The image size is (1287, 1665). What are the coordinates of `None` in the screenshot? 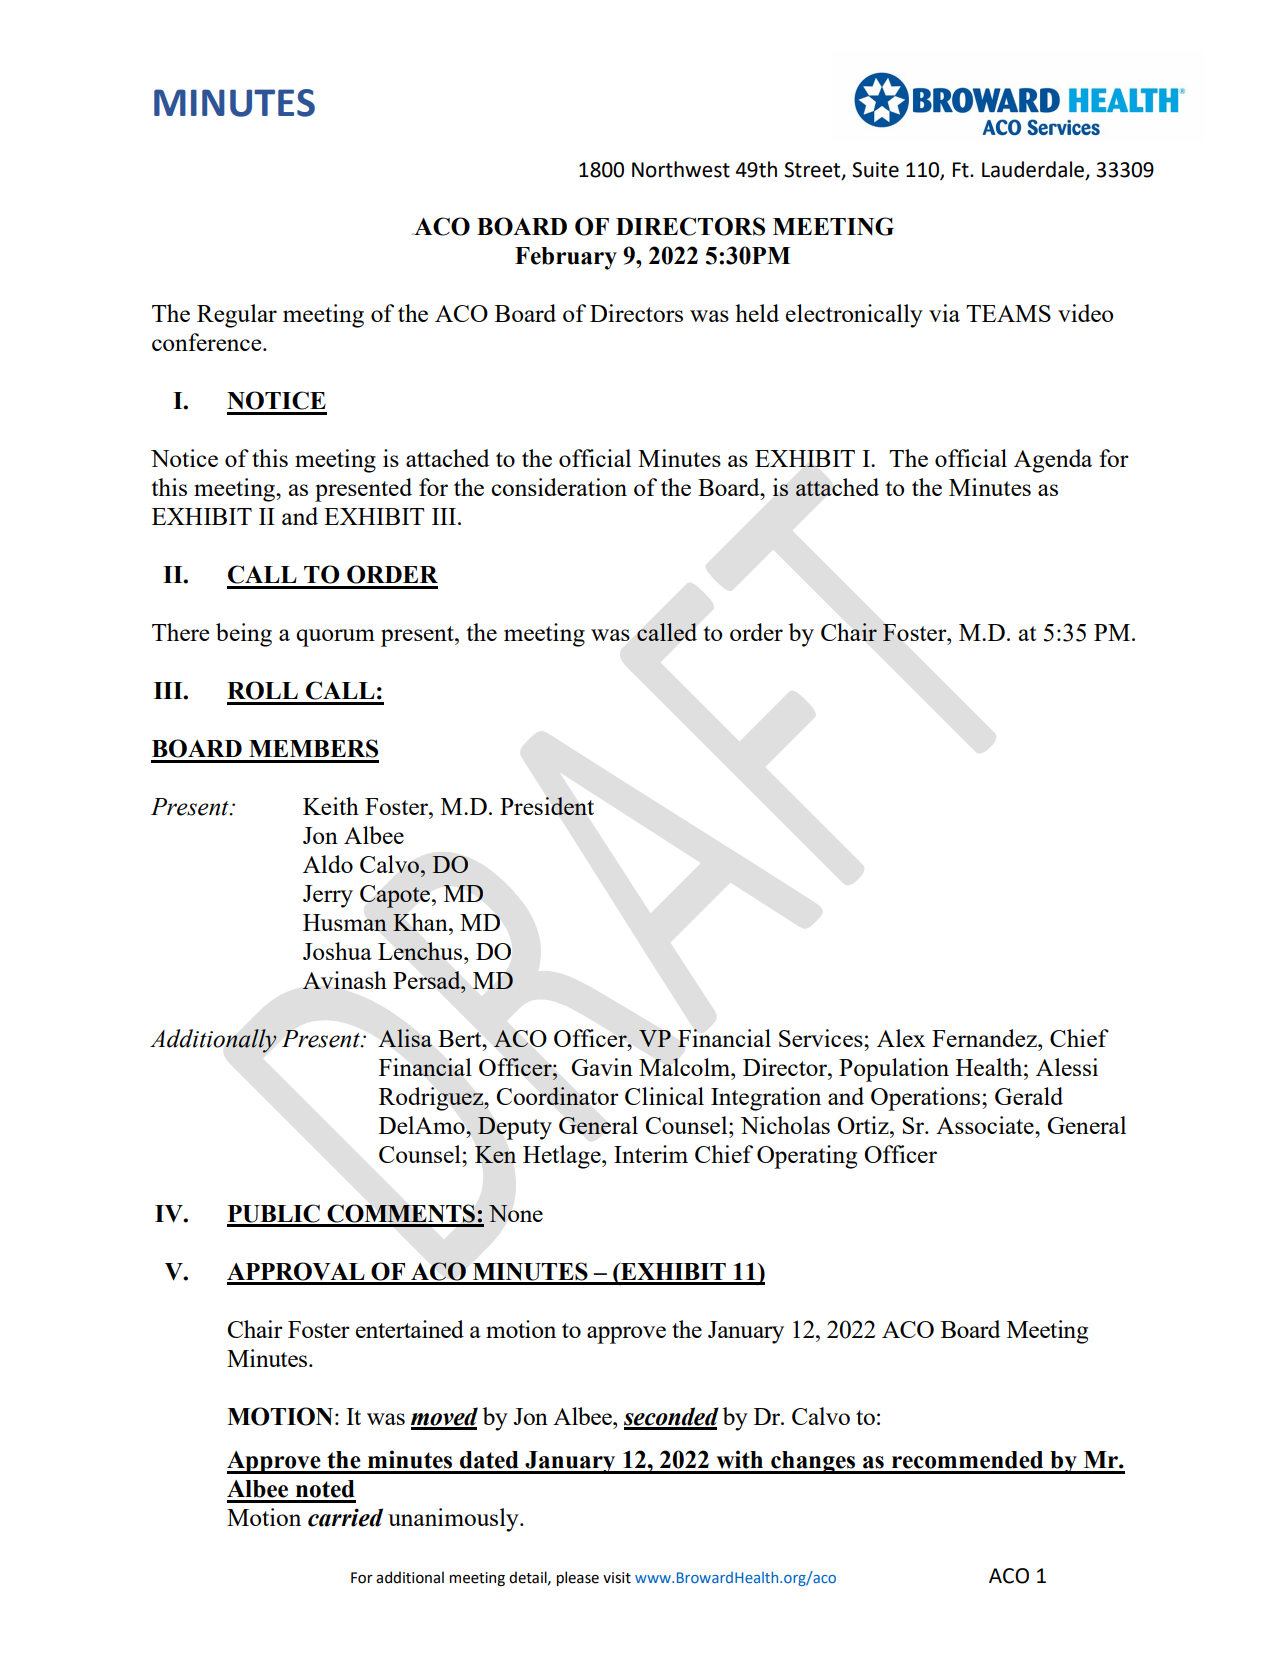 It's located at (516, 1213).
